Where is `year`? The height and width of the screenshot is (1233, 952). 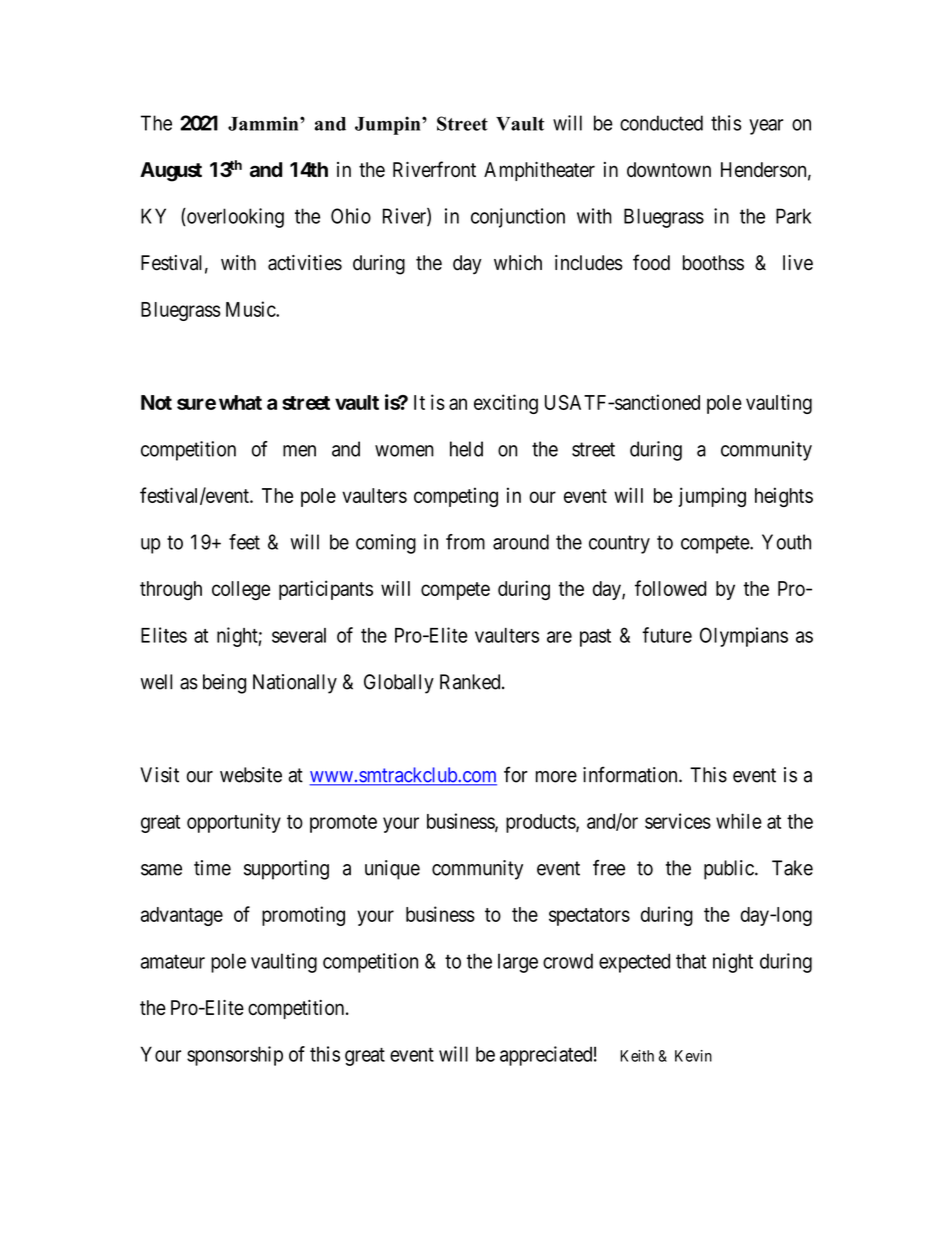 year is located at coordinates (766, 127).
